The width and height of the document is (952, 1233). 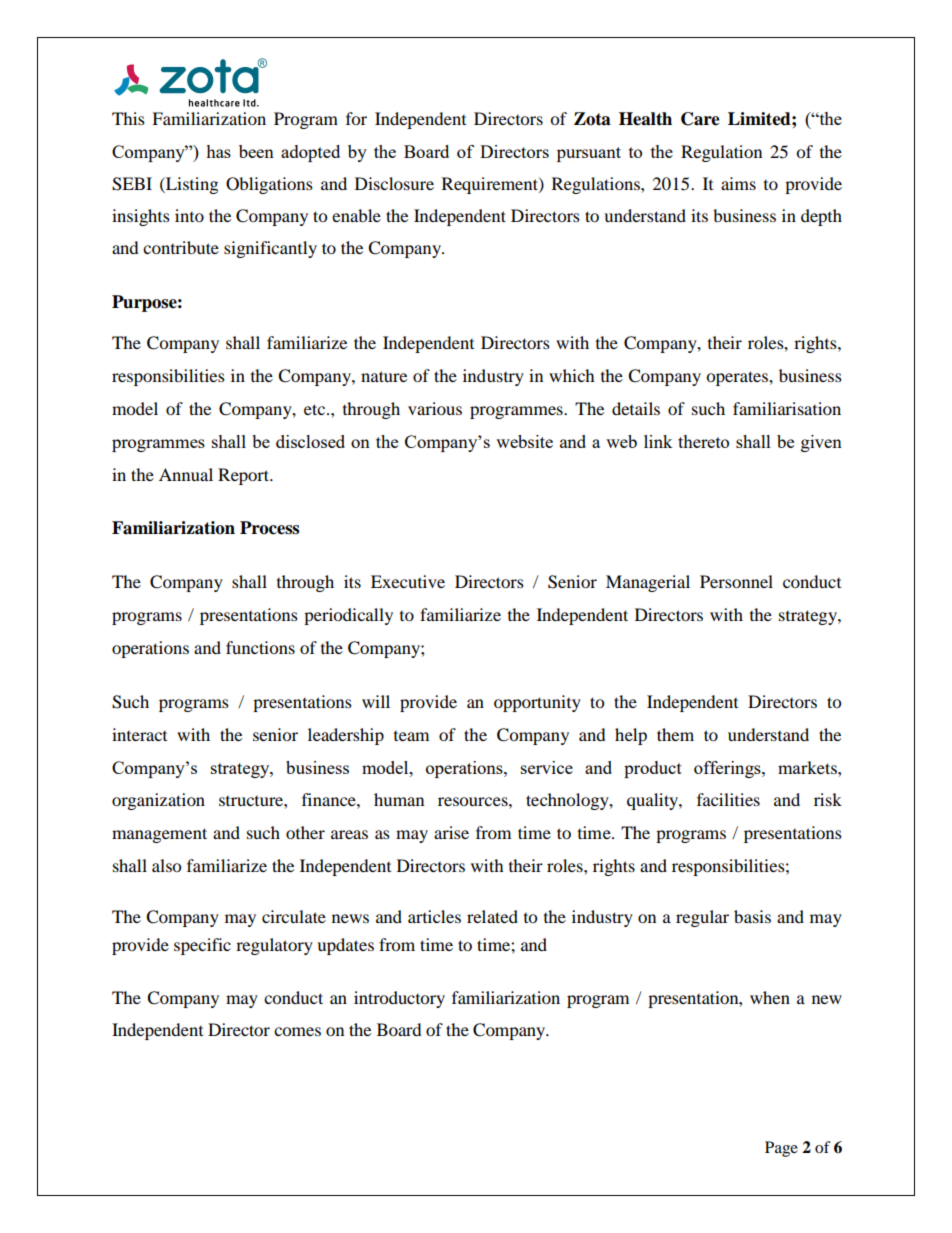 What do you see at coordinates (738, 183) in the document?
I see `aims` at bounding box center [738, 183].
